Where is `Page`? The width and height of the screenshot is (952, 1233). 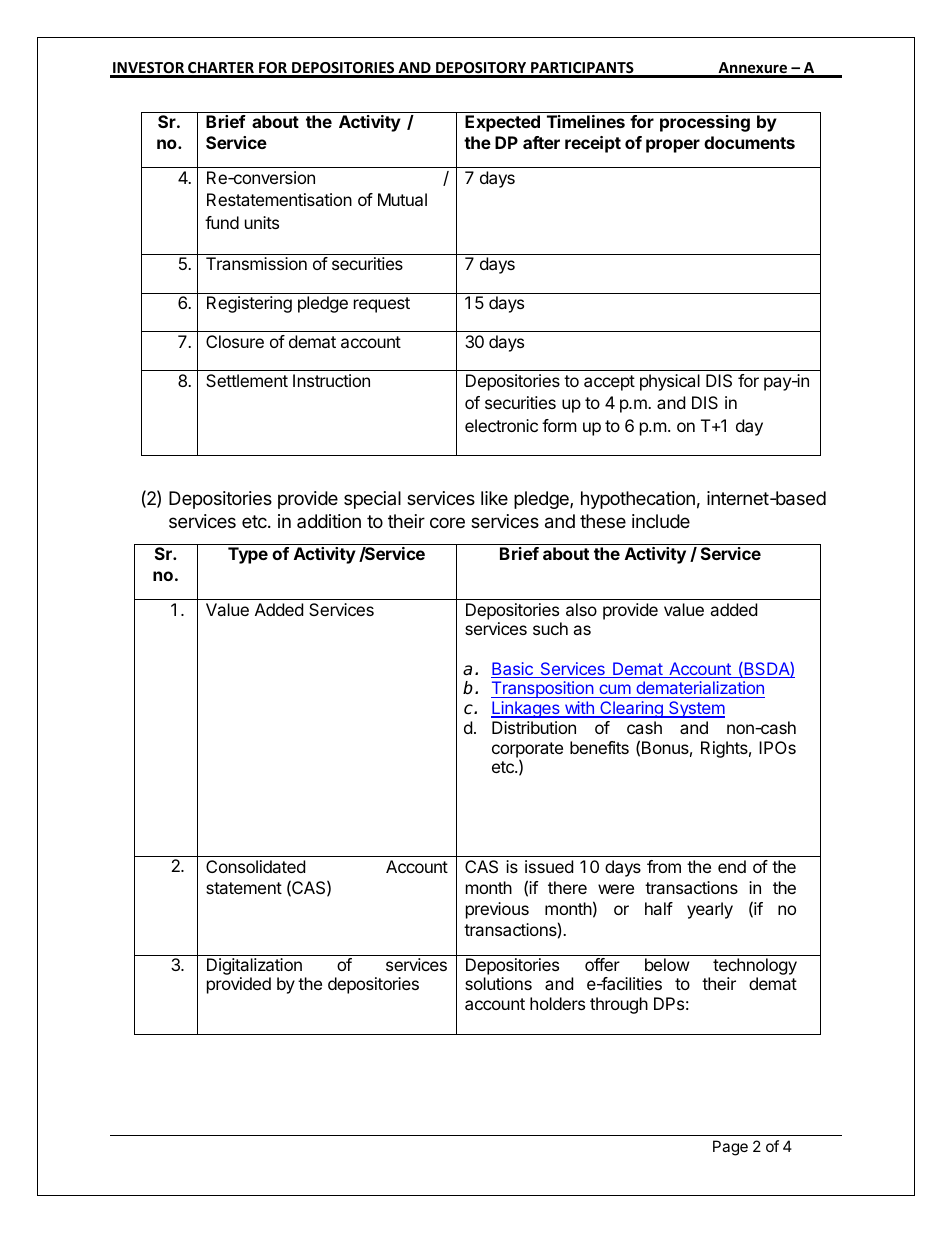 Page is located at coordinates (730, 1148).
